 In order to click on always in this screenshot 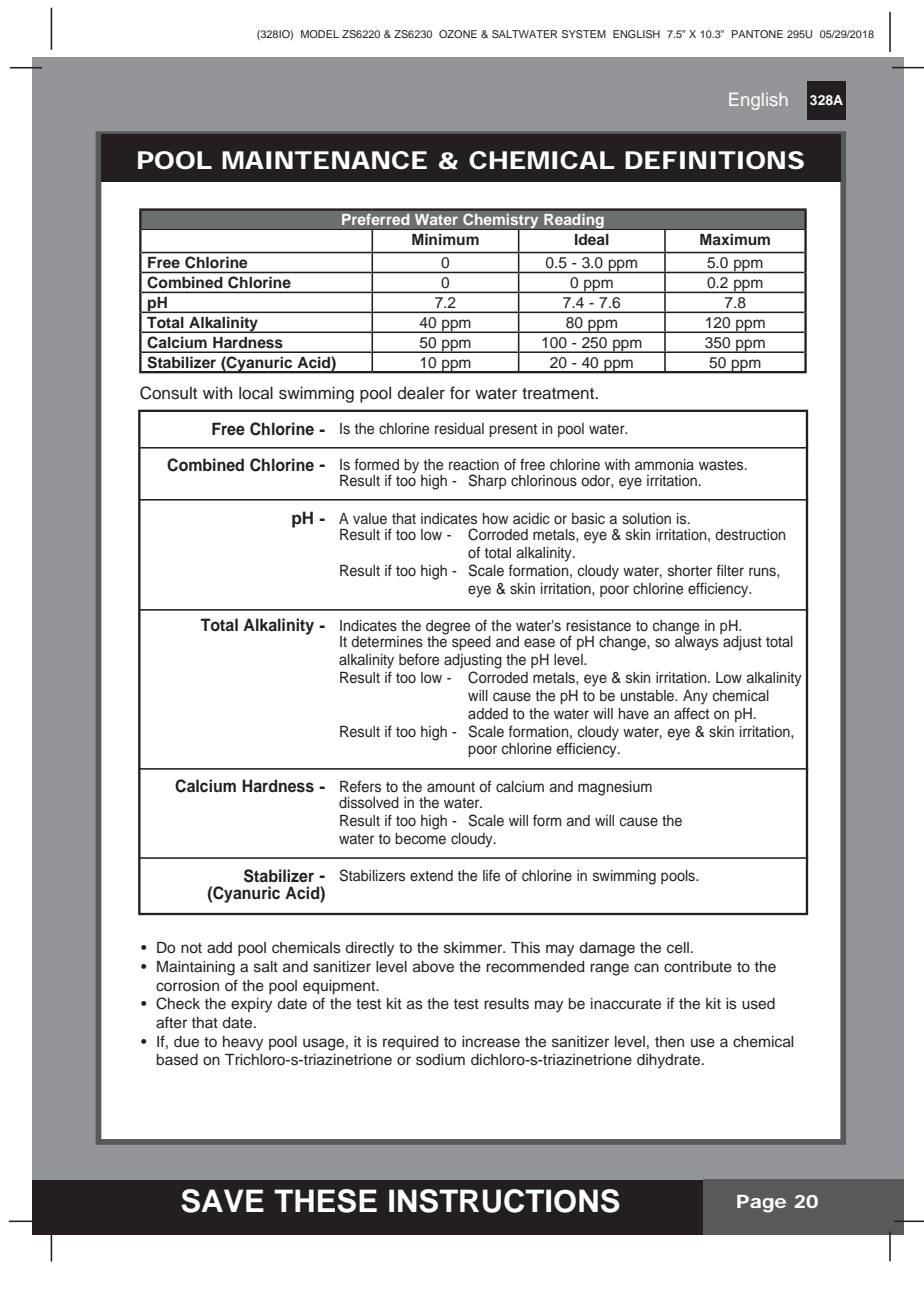, I will do `click(696, 642)`.
